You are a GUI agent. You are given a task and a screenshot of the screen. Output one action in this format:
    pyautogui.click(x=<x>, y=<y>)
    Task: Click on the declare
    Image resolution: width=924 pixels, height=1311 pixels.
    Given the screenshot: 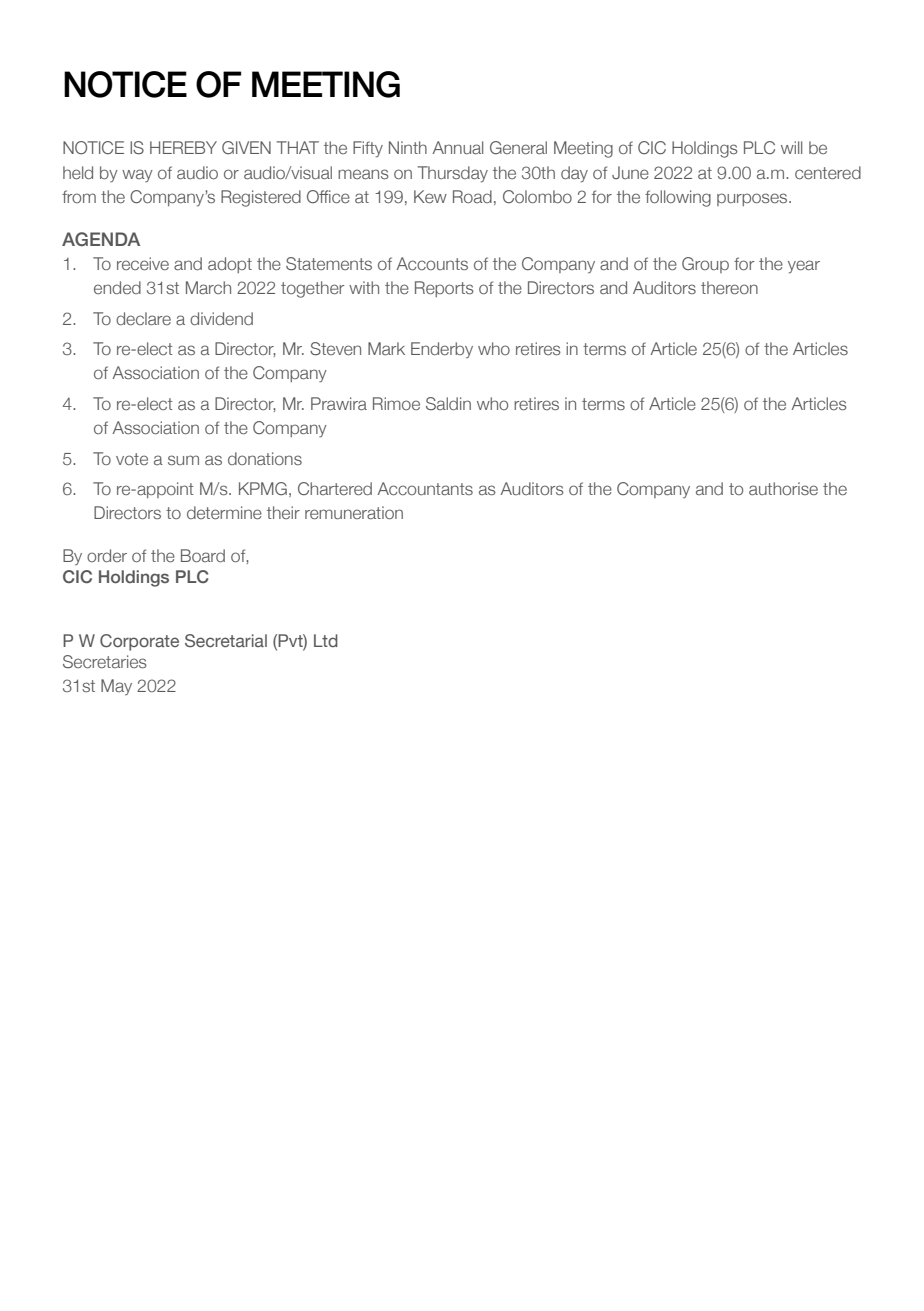 What is the action you would take?
    pyautogui.click(x=143, y=318)
